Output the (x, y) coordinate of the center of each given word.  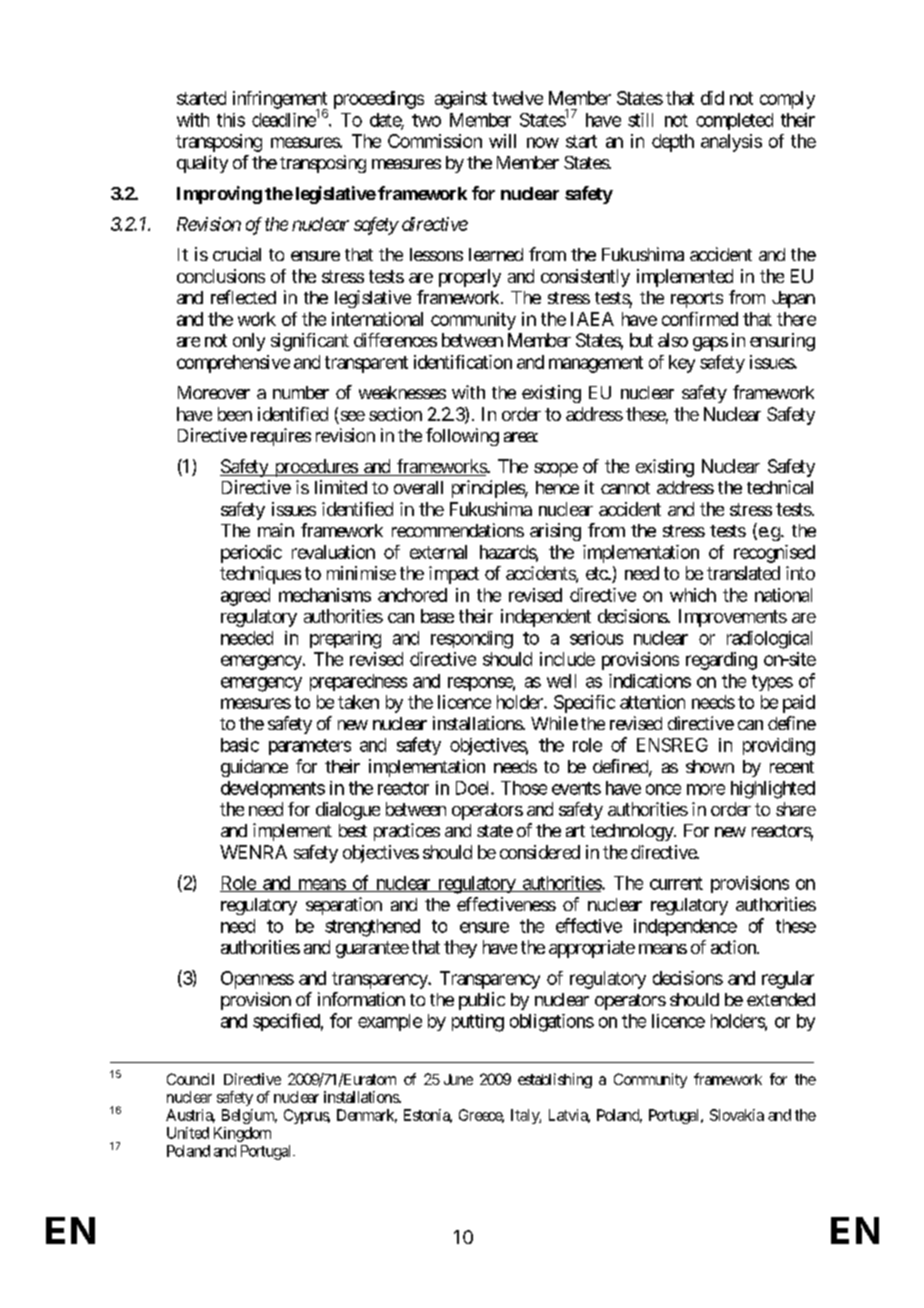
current (676, 883)
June (458, 1079)
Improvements (733, 618)
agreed (245, 597)
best (353, 830)
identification (463, 362)
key (682, 364)
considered (540, 852)
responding (472, 640)
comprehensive (233, 364)
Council (190, 1079)
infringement (280, 101)
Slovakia (737, 1115)
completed (734, 121)
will (502, 141)
